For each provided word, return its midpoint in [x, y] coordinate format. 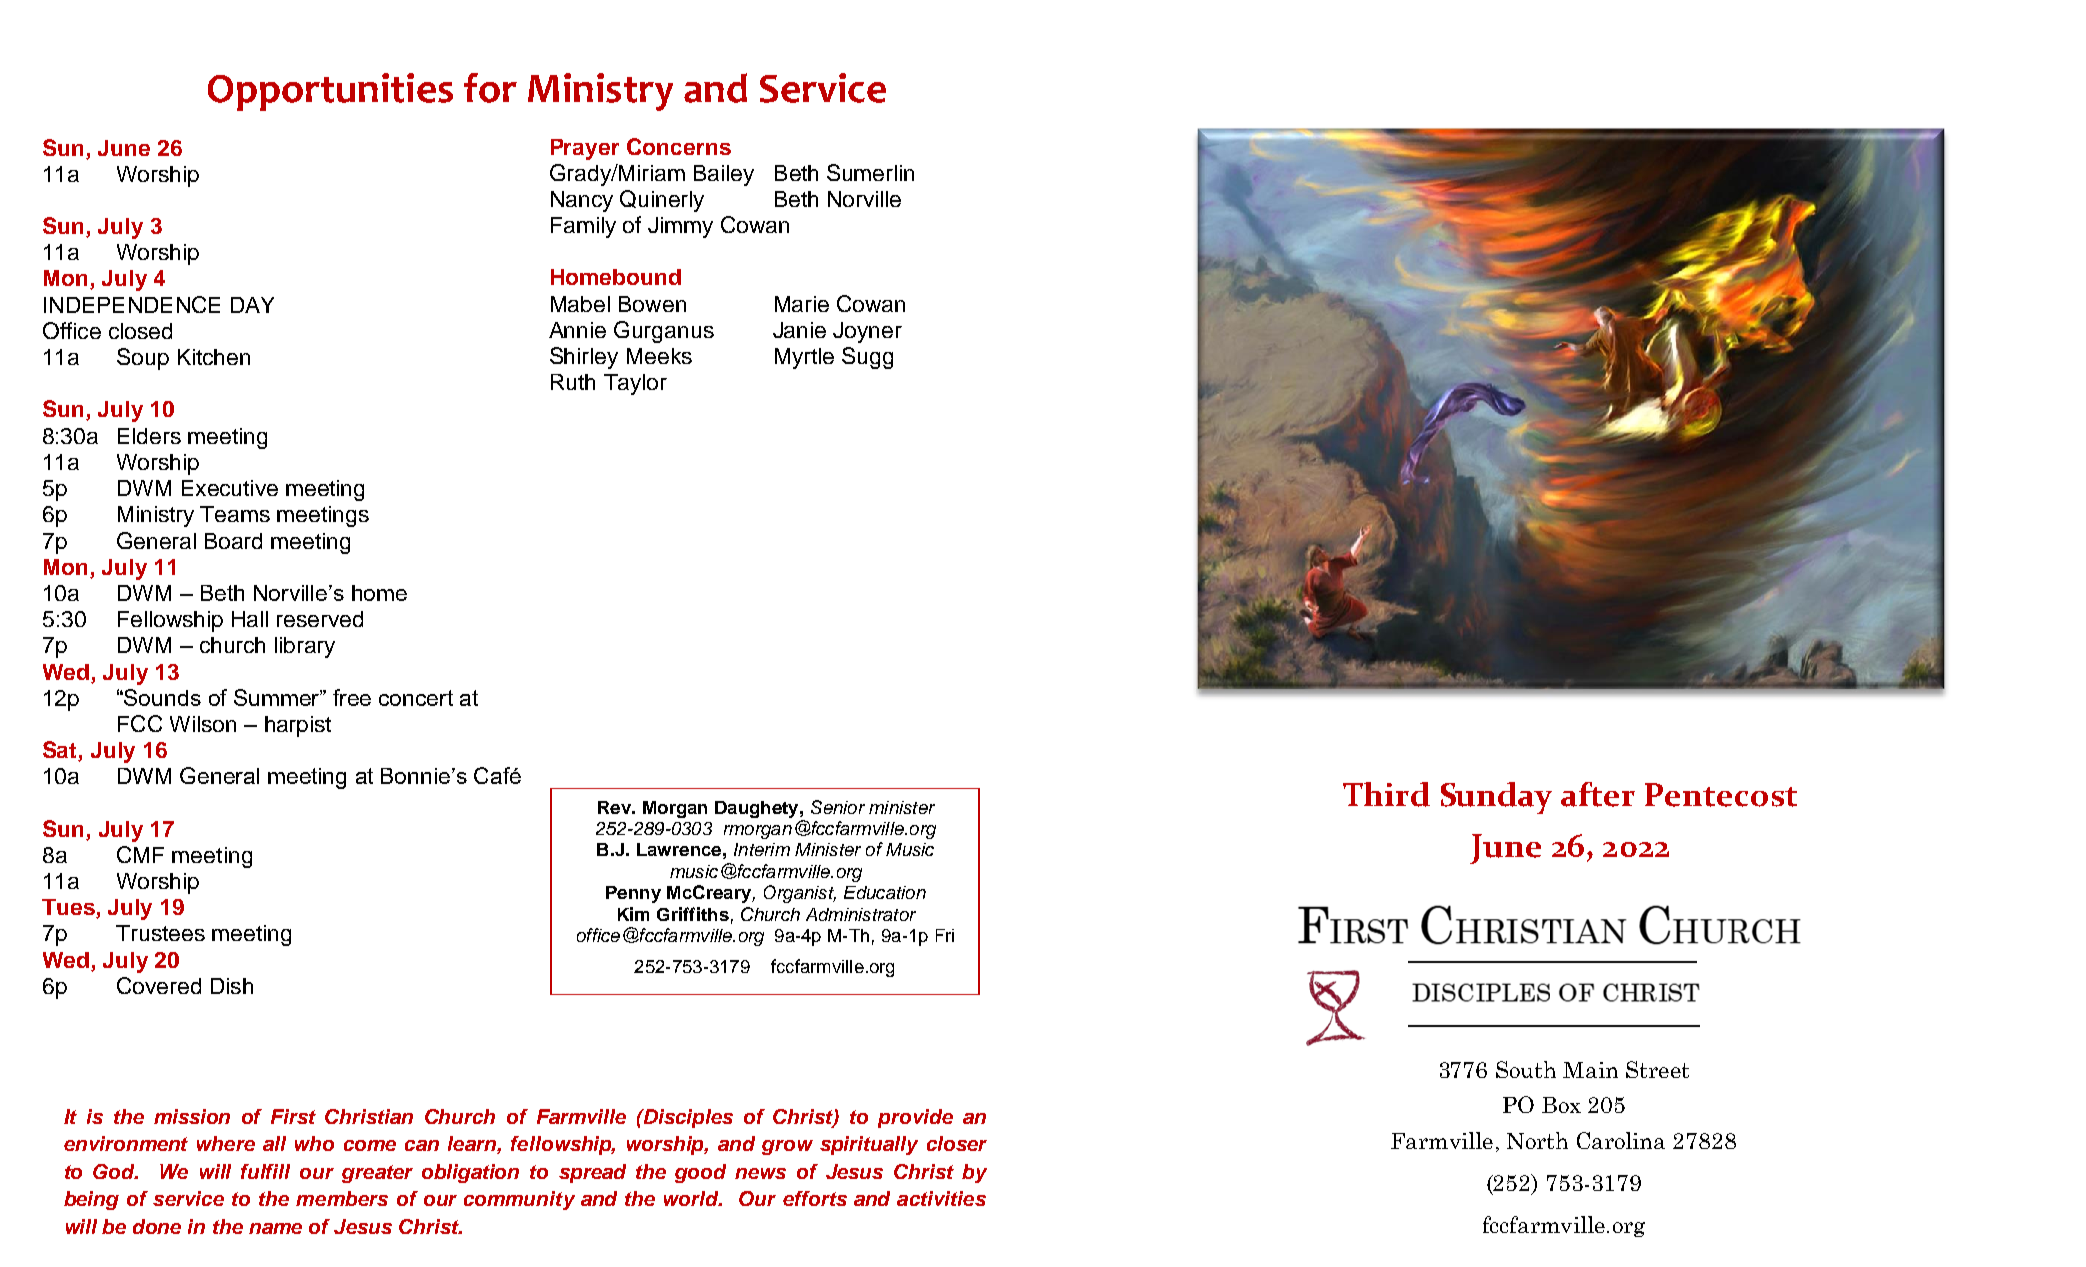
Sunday [1496, 798]
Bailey [724, 175]
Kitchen [214, 357]
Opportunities [330, 92]
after [1598, 794]
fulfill [265, 1171]
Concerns [679, 146]
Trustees [160, 933]
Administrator [861, 914]
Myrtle [804, 358]
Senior [838, 807]
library [305, 647]
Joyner [867, 332]
